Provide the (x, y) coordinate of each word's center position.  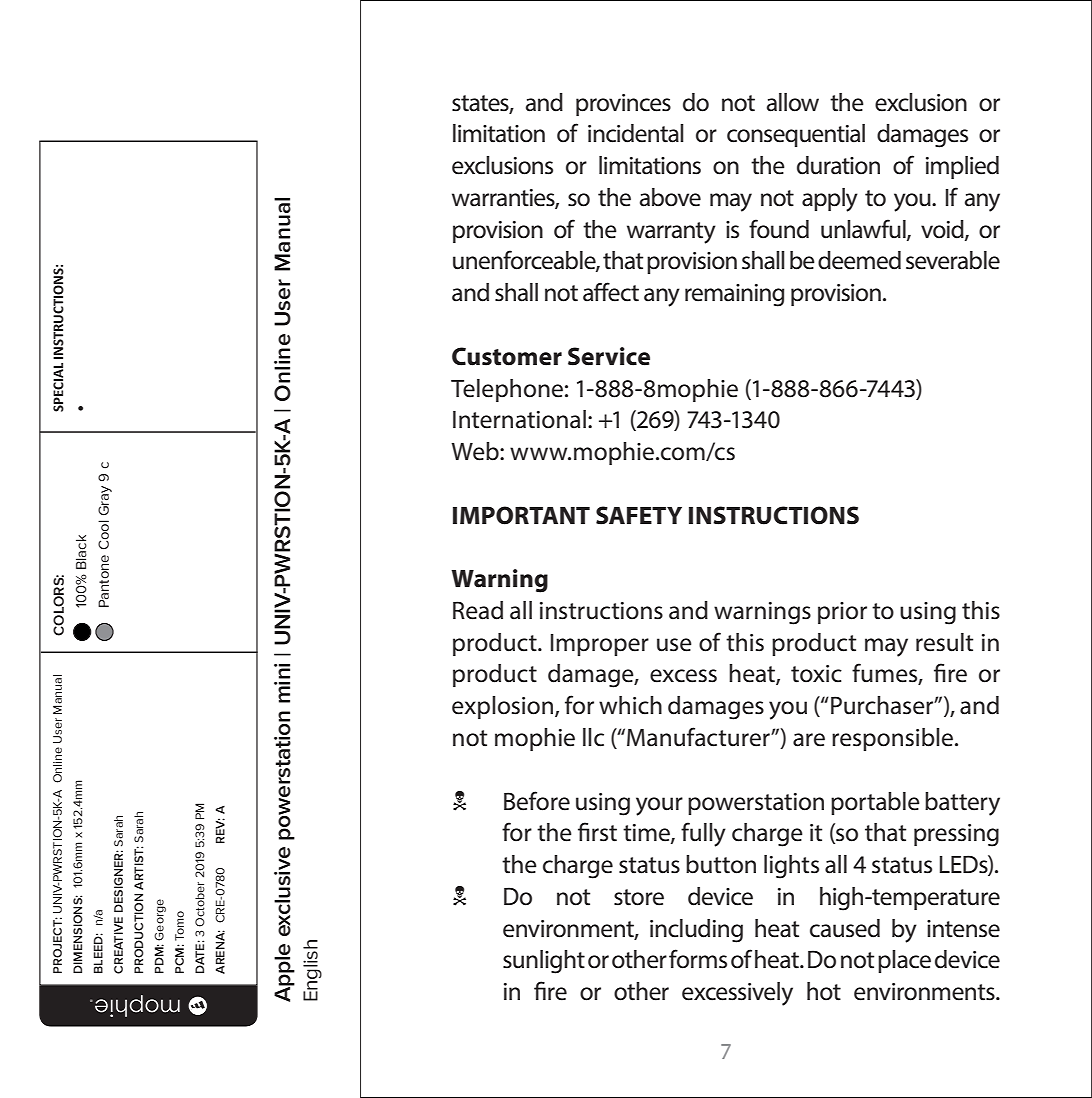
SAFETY (639, 515)
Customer (507, 356)
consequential (796, 135)
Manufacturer (699, 737)
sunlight (544, 962)
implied (962, 167)
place (904, 961)
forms (698, 959)
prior (842, 613)
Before (537, 801)
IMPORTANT (521, 515)
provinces (623, 105)
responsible (894, 739)
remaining (734, 295)
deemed (859, 260)
